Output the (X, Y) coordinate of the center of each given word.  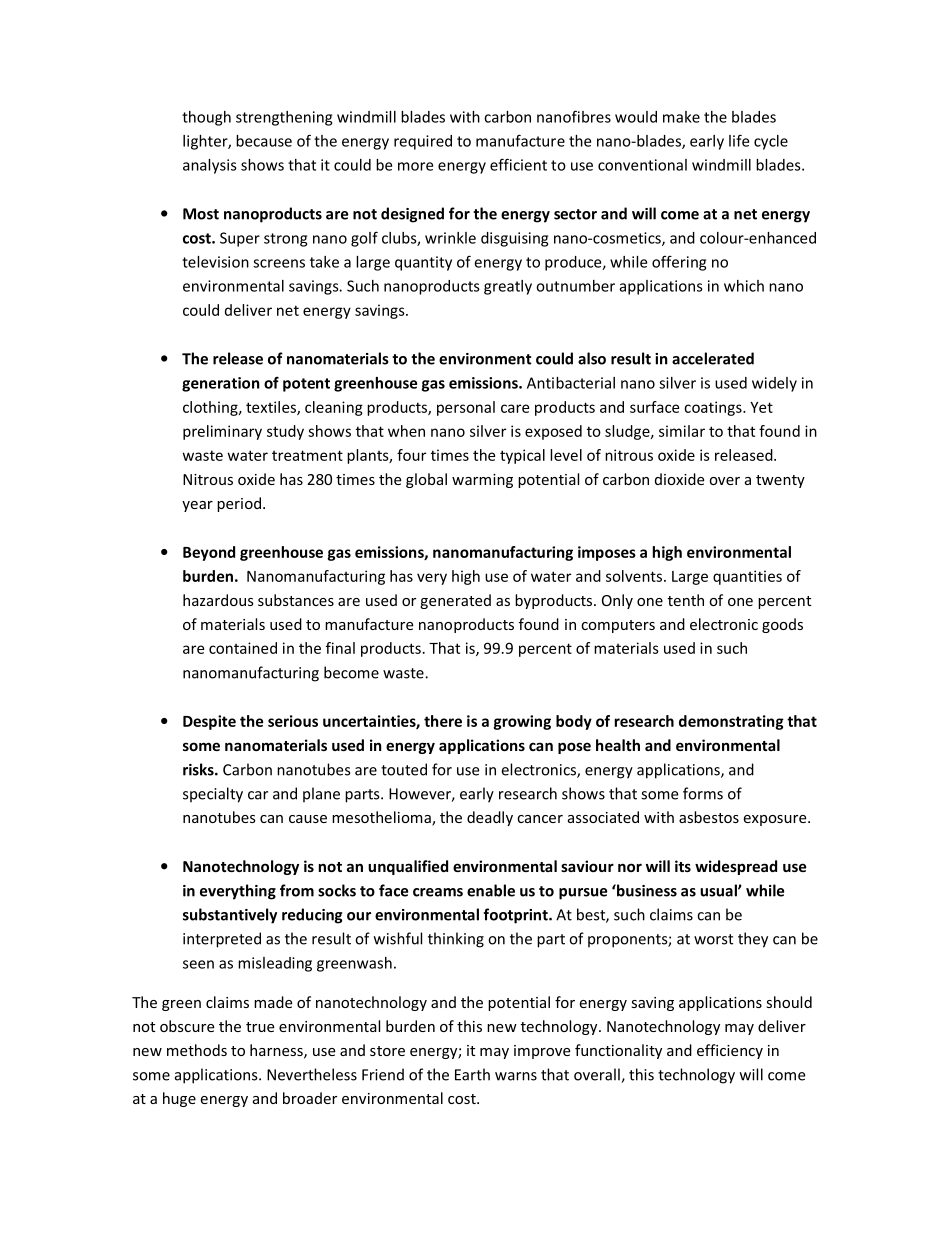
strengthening (284, 118)
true (260, 1027)
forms (703, 793)
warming (482, 481)
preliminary (222, 432)
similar (682, 431)
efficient (518, 164)
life (739, 140)
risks (199, 769)
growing (522, 722)
